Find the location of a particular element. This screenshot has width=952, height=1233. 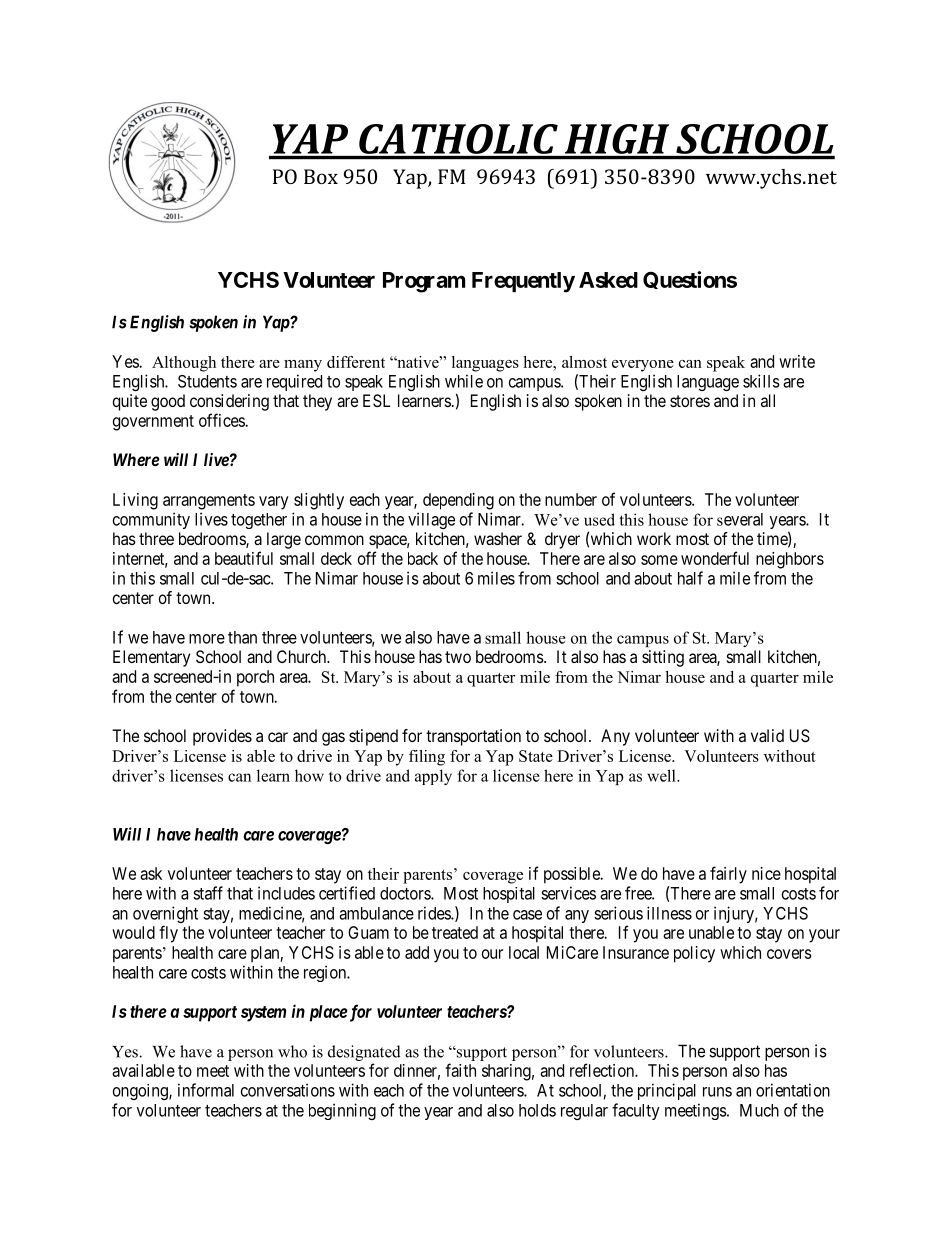

Box is located at coordinates (321, 176).
